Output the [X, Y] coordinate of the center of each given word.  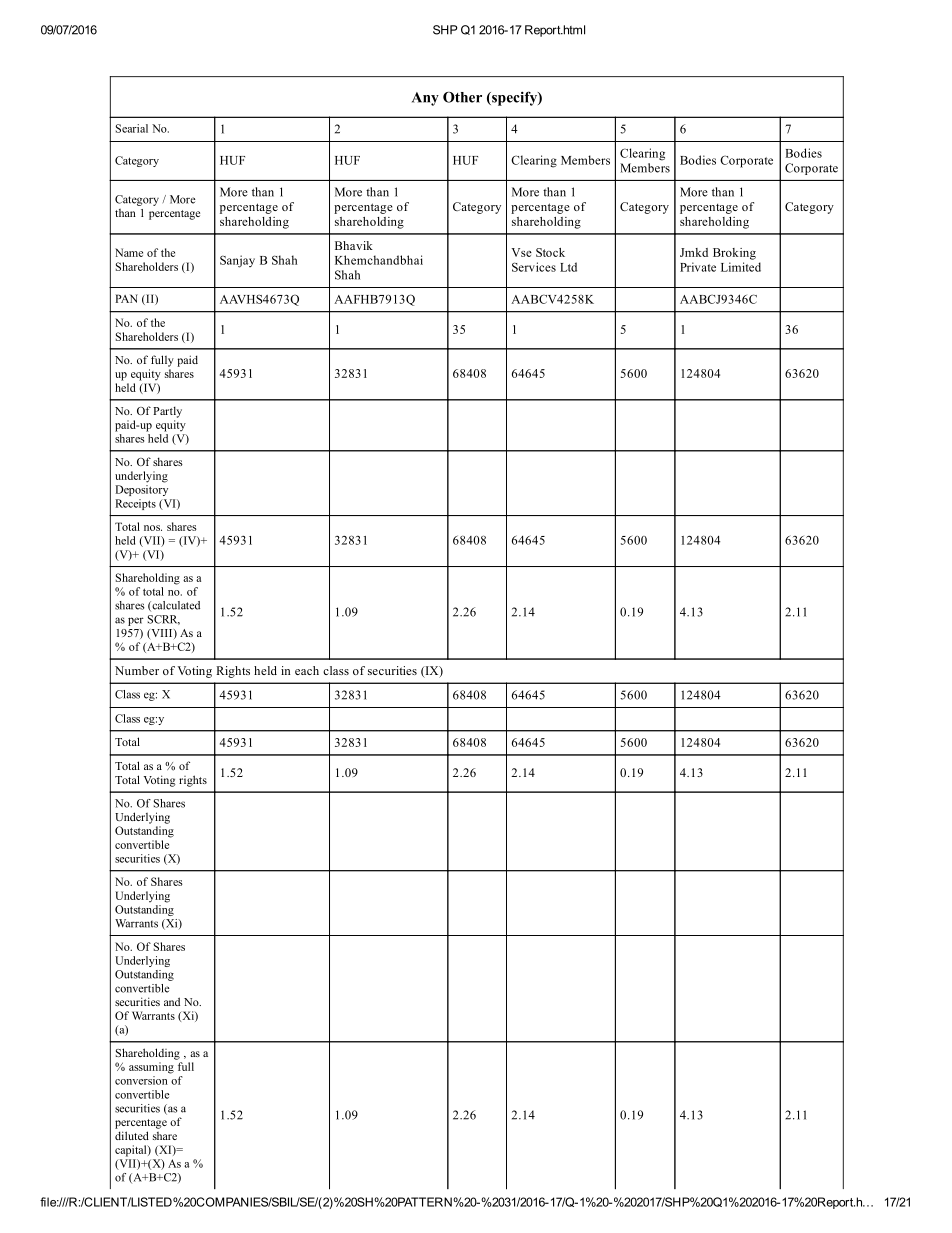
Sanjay [237, 261]
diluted [132, 1135]
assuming [151, 1068]
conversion [141, 1080]
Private [698, 267]
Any [425, 99]
